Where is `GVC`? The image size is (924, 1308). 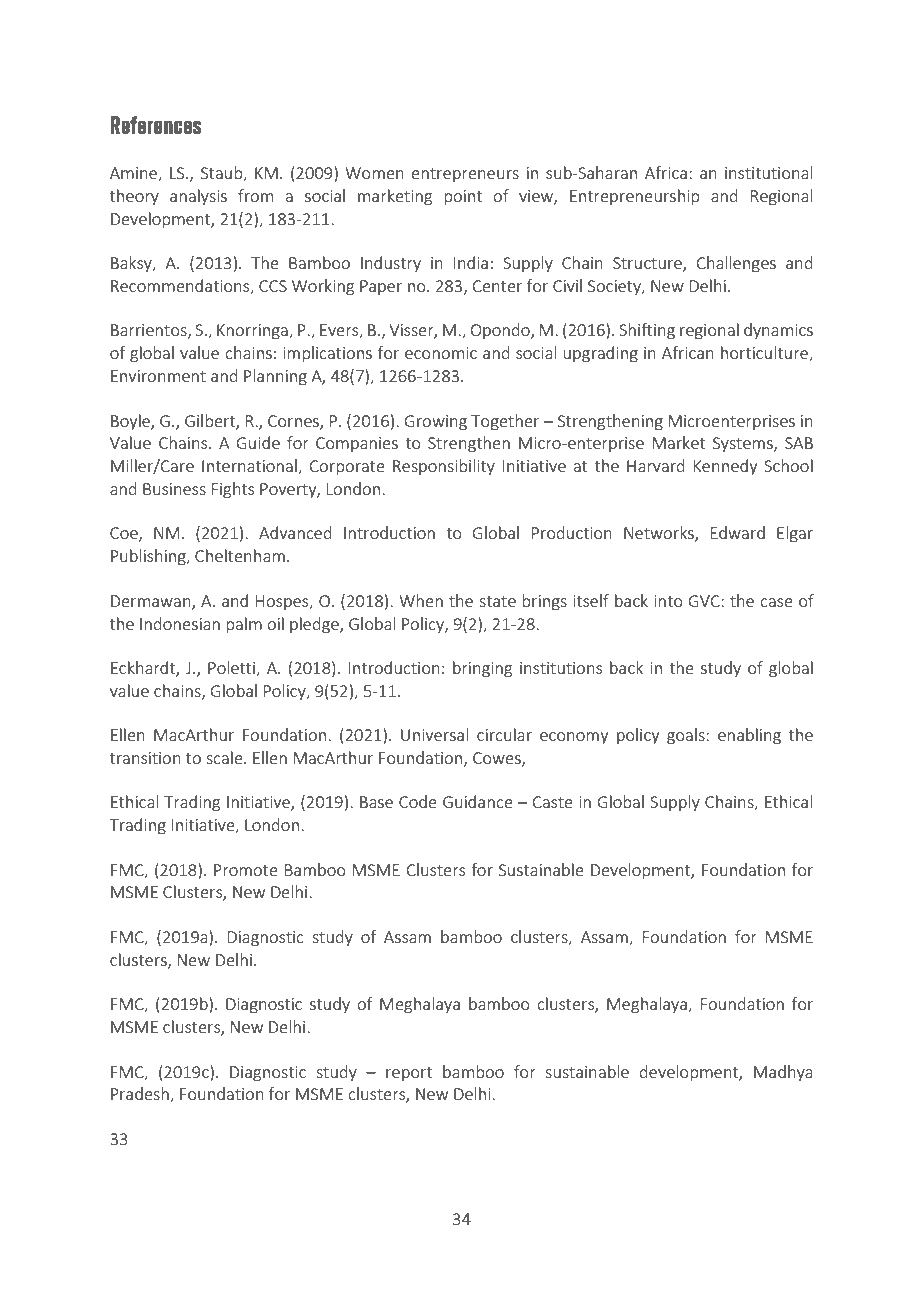
GVC is located at coordinates (705, 601).
